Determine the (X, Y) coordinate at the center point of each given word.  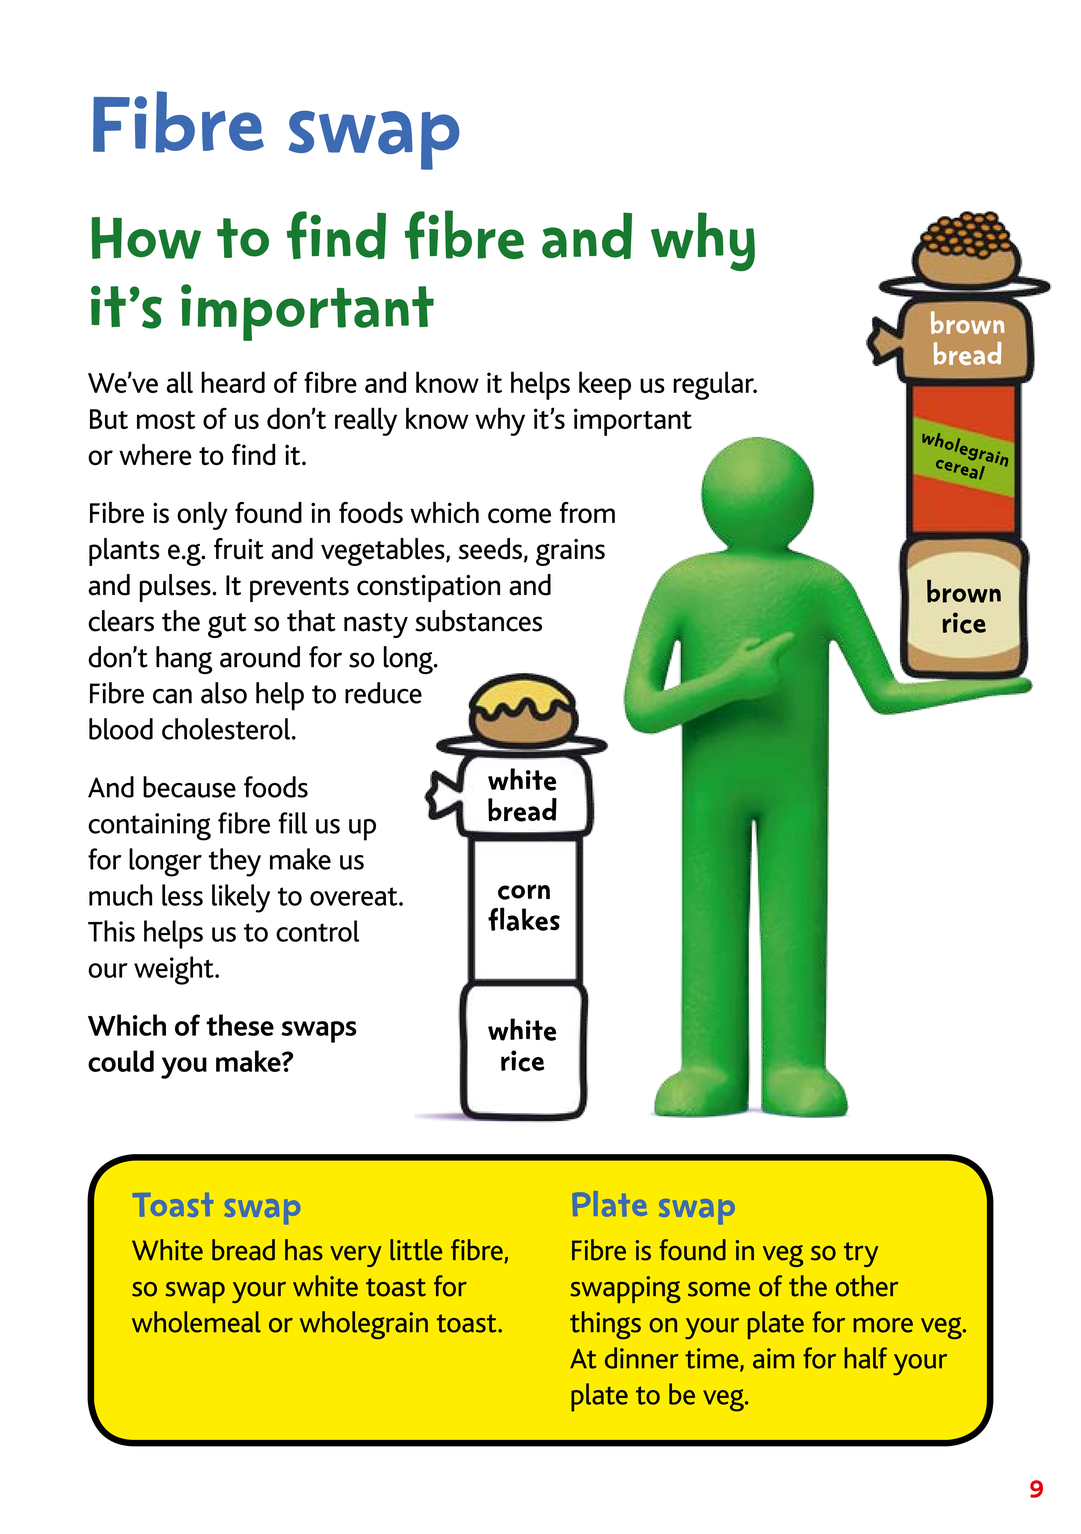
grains (570, 552)
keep (605, 385)
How (146, 238)
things (605, 1325)
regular (714, 385)
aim (773, 1358)
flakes (524, 919)
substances (478, 621)
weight (175, 970)
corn (524, 892)
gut (227, 625)
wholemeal (196, 1322)
